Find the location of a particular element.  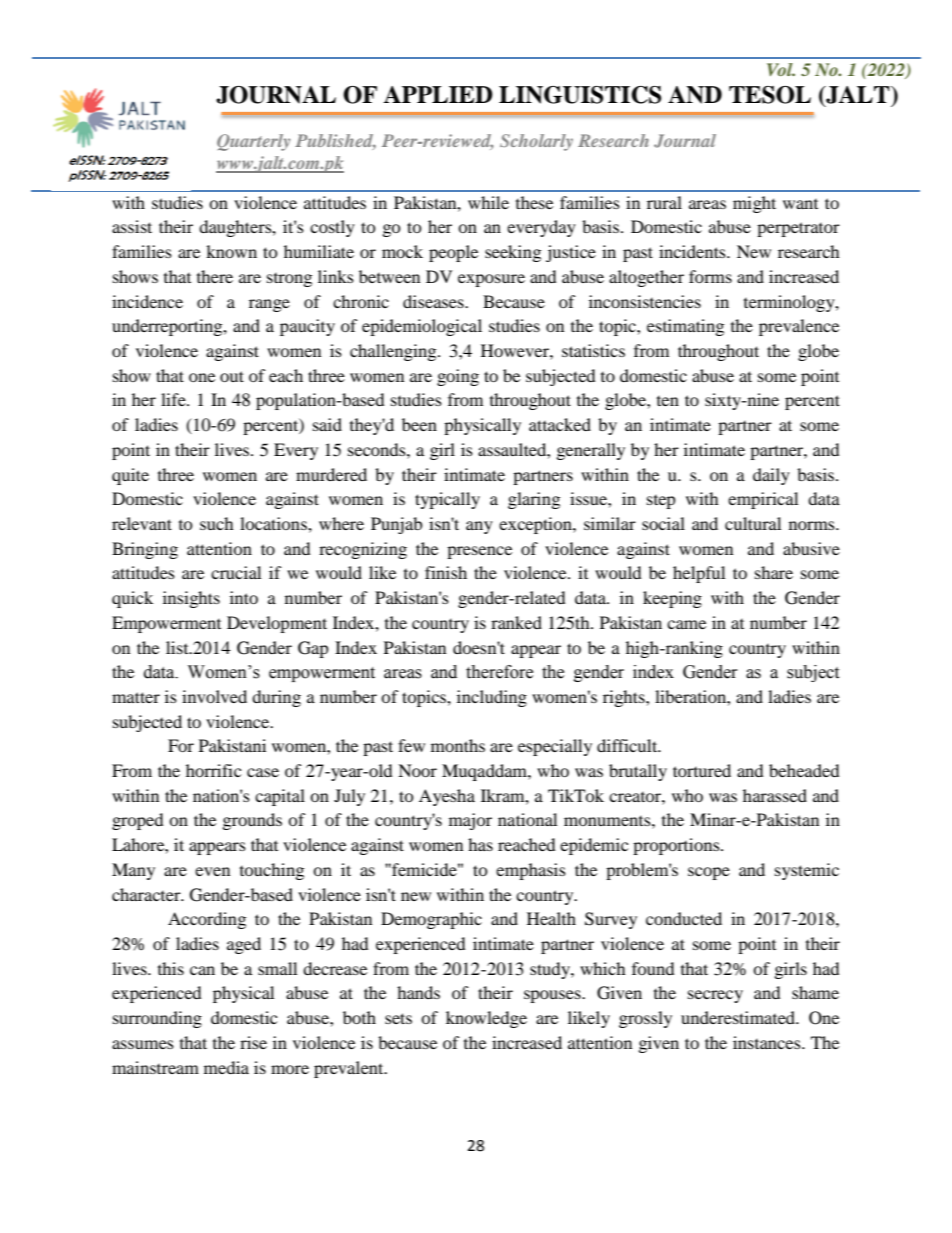

APPLIED is located at coordinates (438, 94).
